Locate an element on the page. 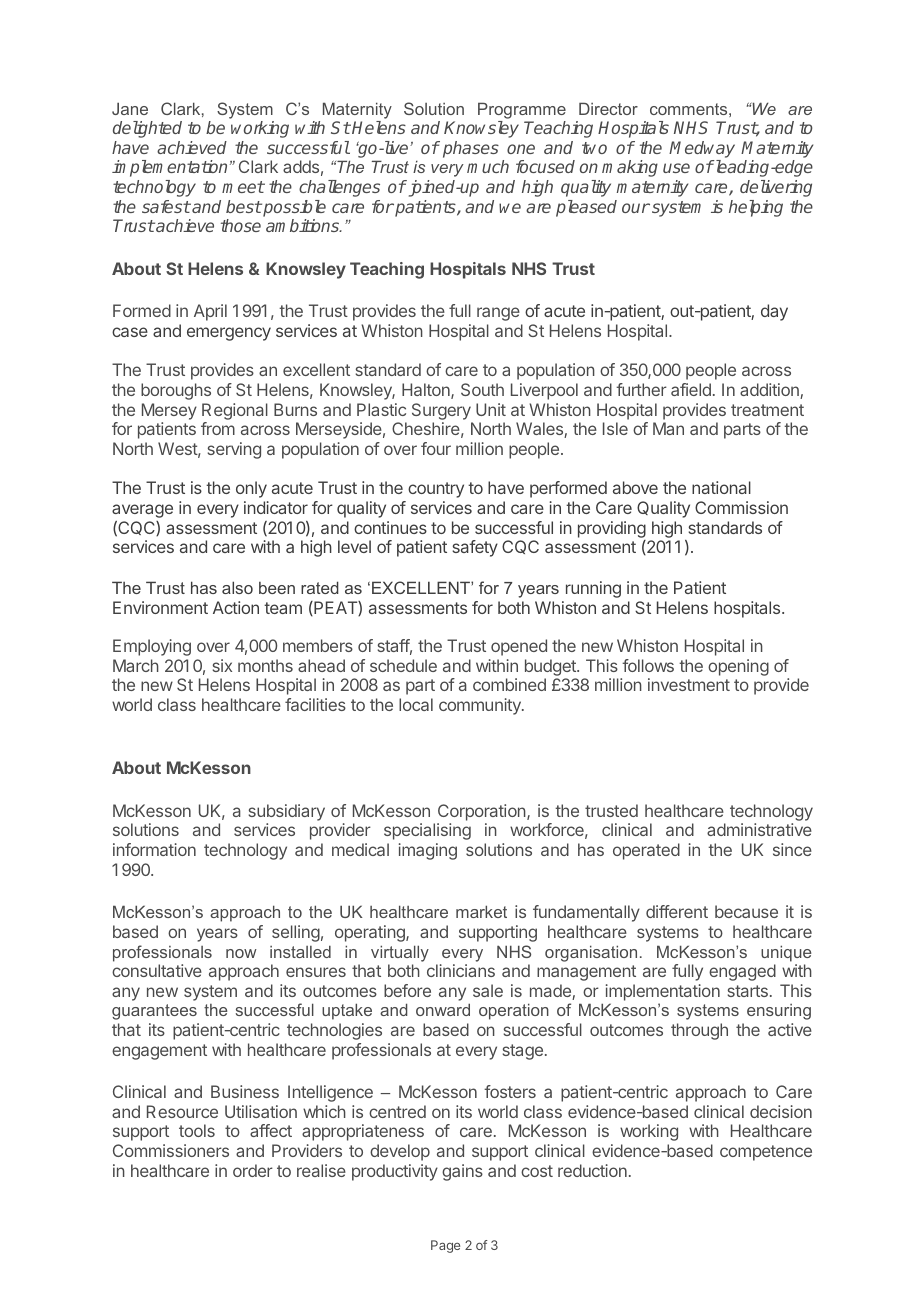  meet is located at coordinates (243, 187).
